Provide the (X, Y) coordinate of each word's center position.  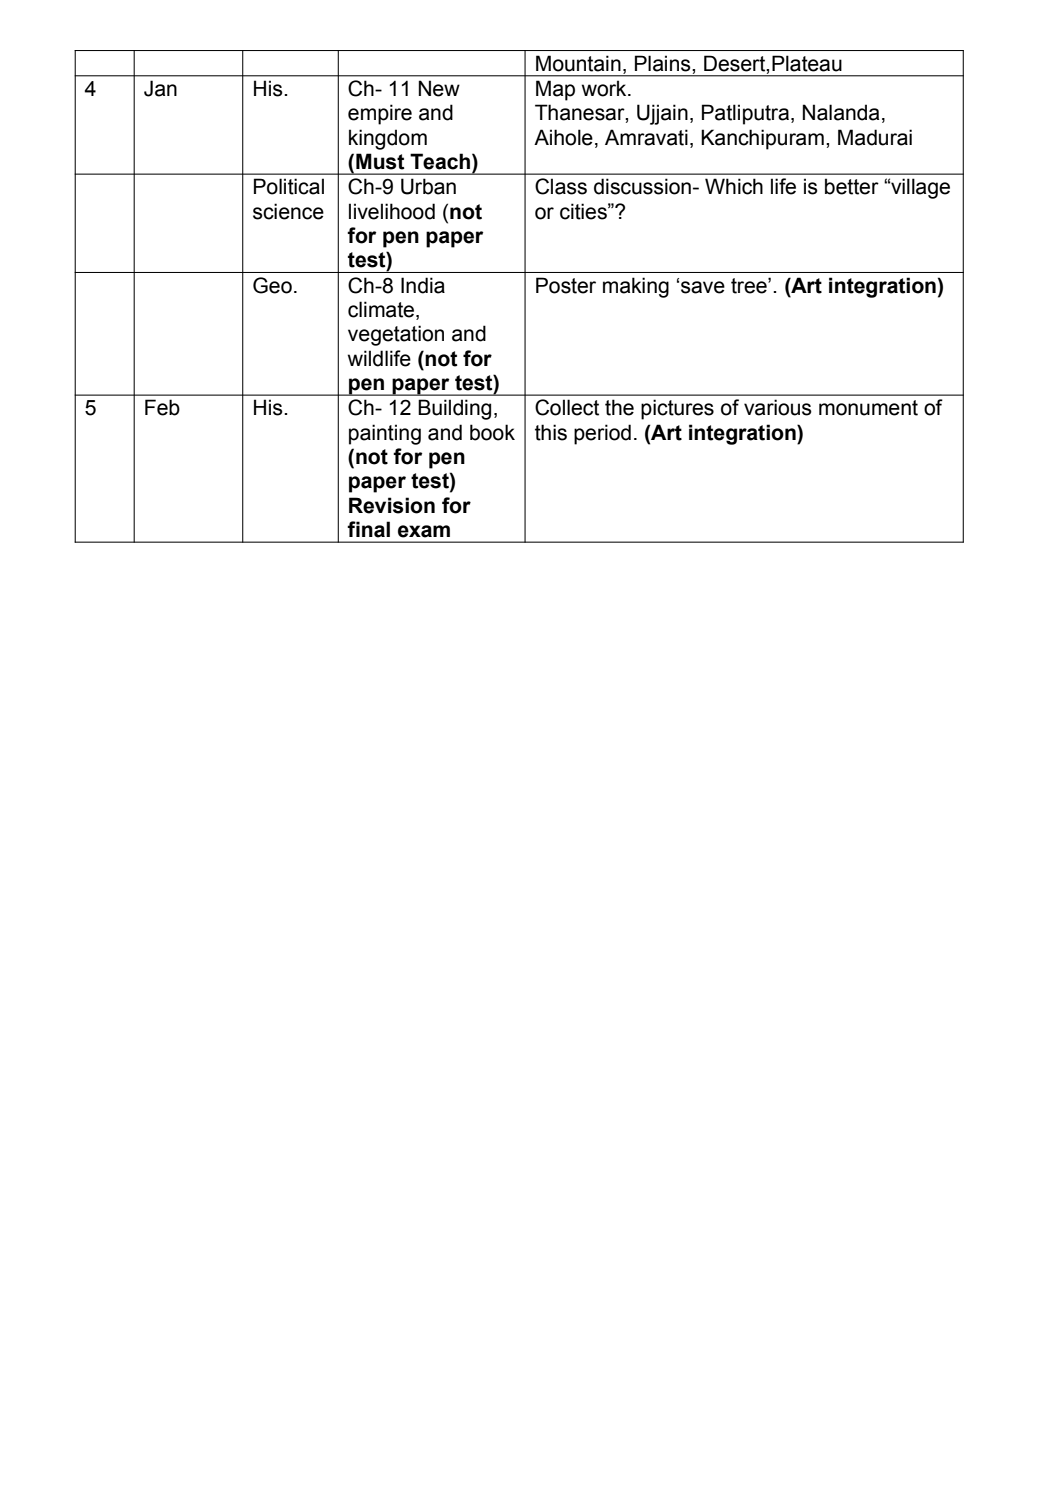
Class (561, 186)
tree (750, 286)
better (852, 186)
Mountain (578, 63)
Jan (160, 88)
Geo (272, 285)
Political (289, 186)
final (368, 529)
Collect (567, 407)
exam (424, 531)
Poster (566, 285)
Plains (664, 63)
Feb (162, 407)
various (778, 407)
